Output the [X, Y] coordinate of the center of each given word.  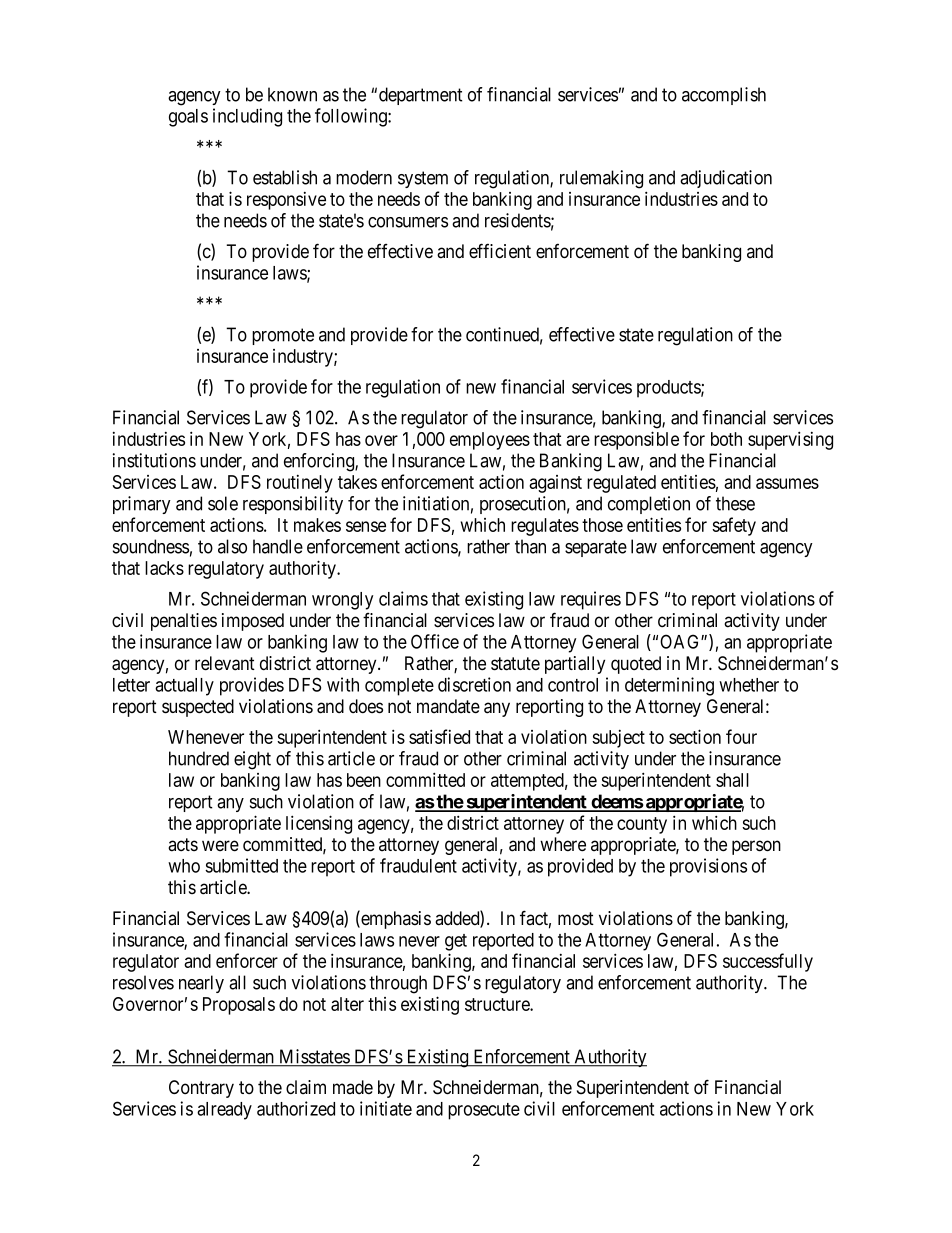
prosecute [484, 1111]
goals [188, 118]
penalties [184, 622]
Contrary [201, 1089]
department [421, 96]
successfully [768, 962]
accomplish [724, 96]
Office [435, 641]
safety [734, 526]
